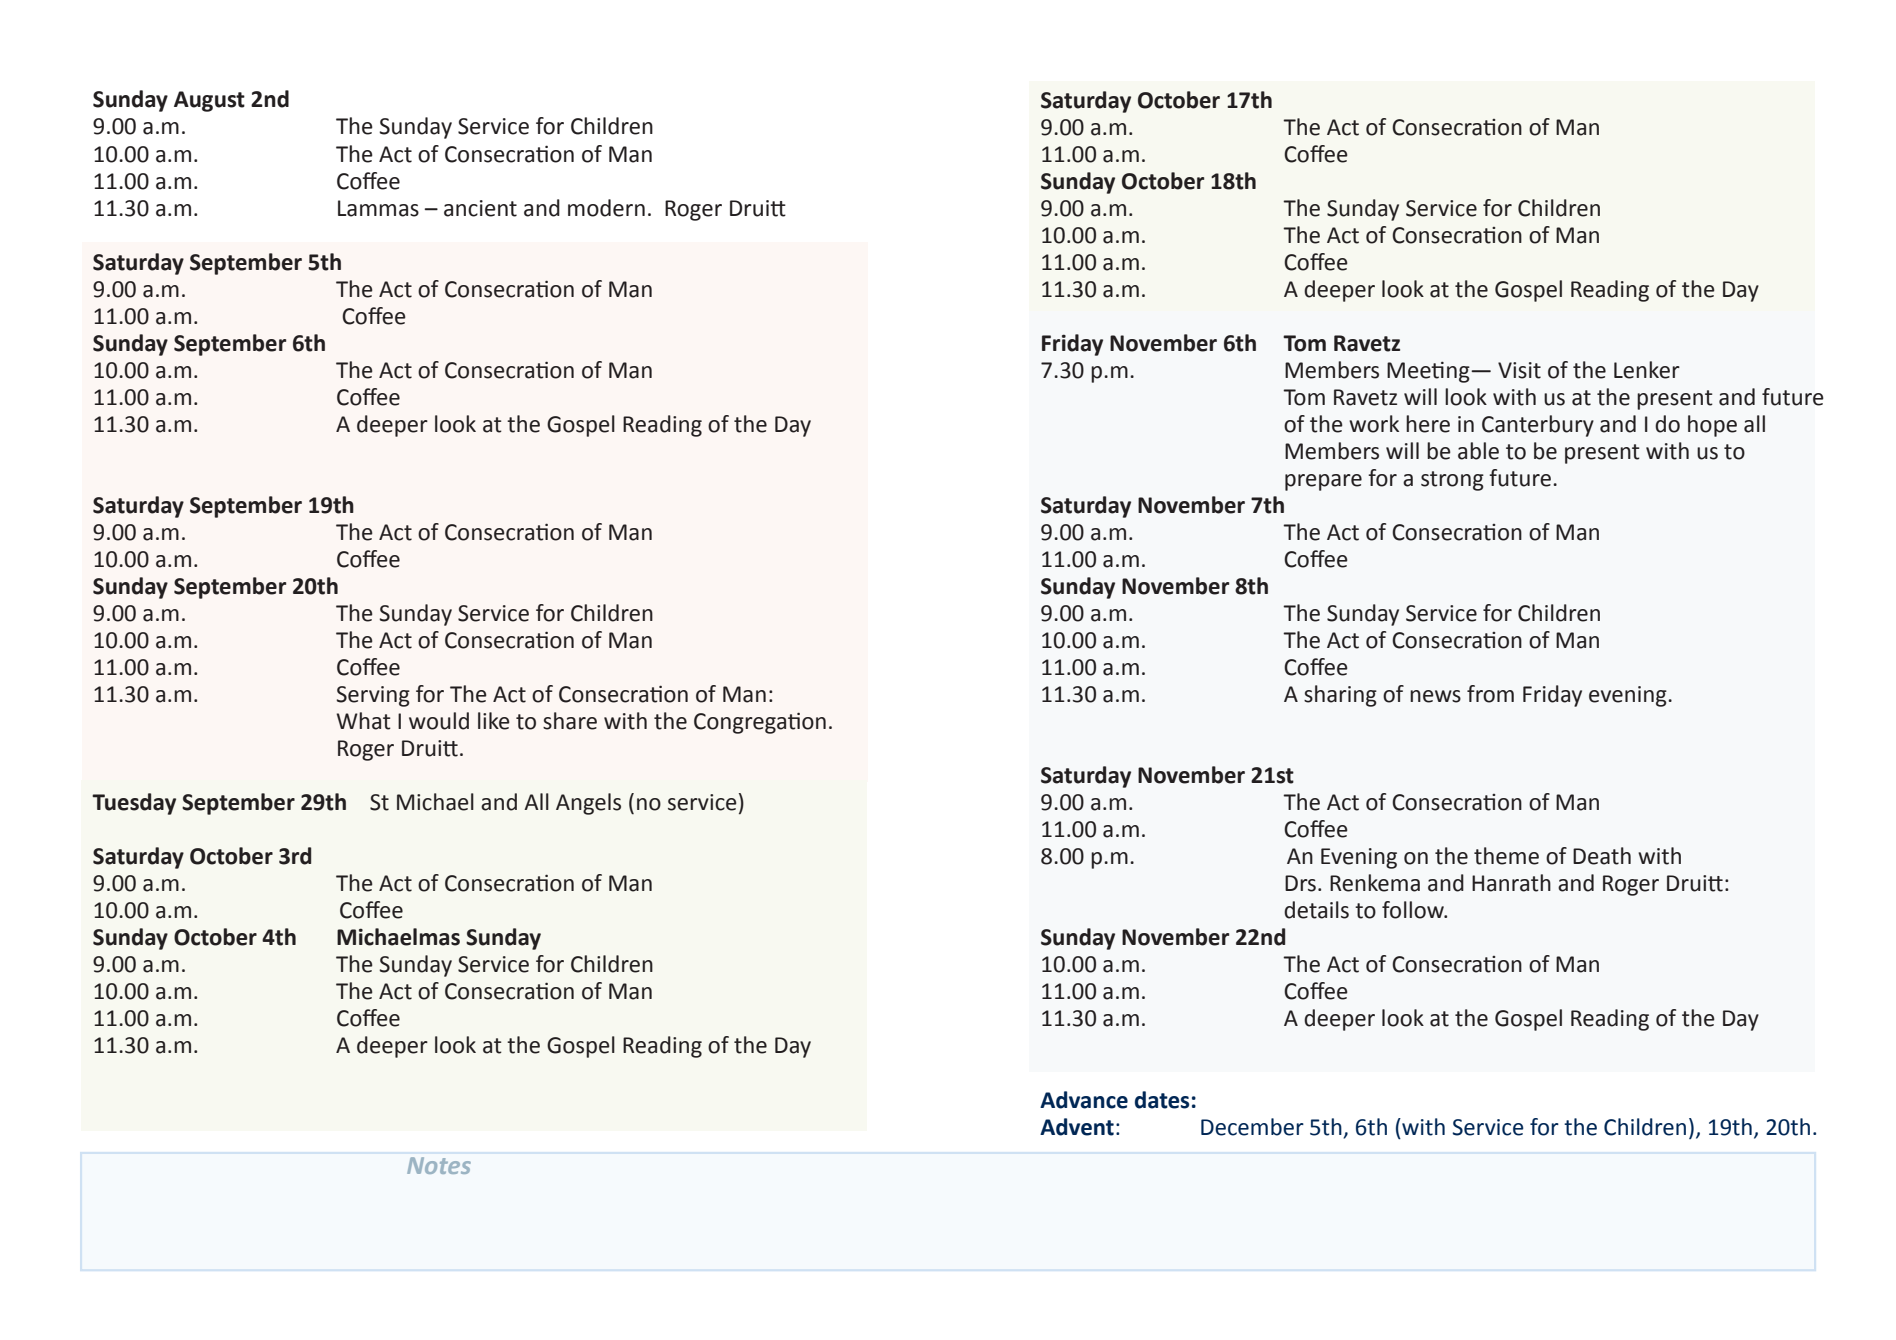 The height and width of the screenshot is (1340, 1896). What do you see at coordinates (760, 723) in the screenshot?
I see `Congregation` at bounding box center [760, 723].
